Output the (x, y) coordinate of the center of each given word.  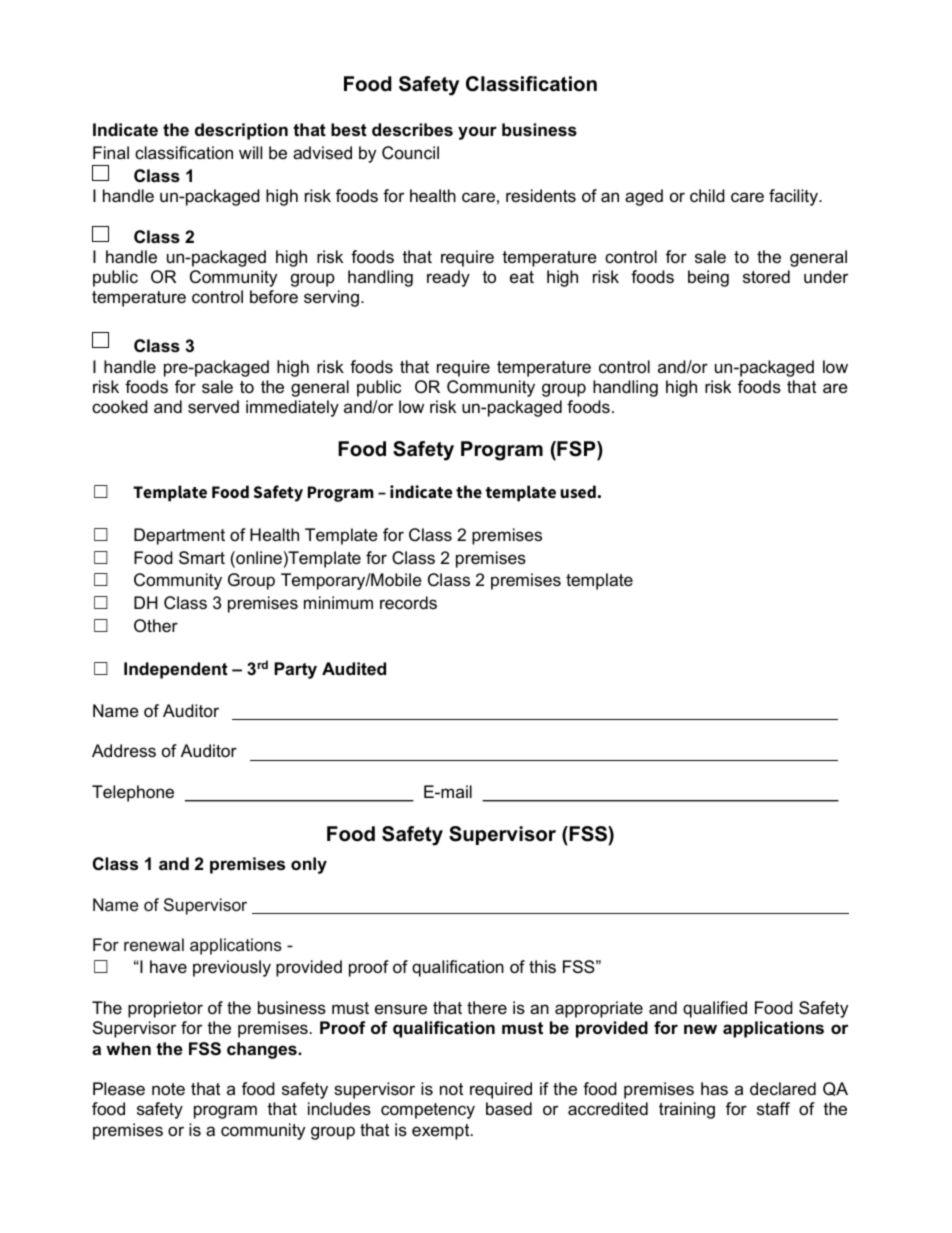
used (578, 492)
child (707, 195)
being (708, 278)
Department (179, 536)
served (213, 407)
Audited (354, 669)
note (168, 1089)
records (408, 603)
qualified (715, 1009)
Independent (176, 670)
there (487, 1008)
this (542, 966)
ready (448, 278)
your (477, 133)
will (250, 152)
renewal (154, 944)
